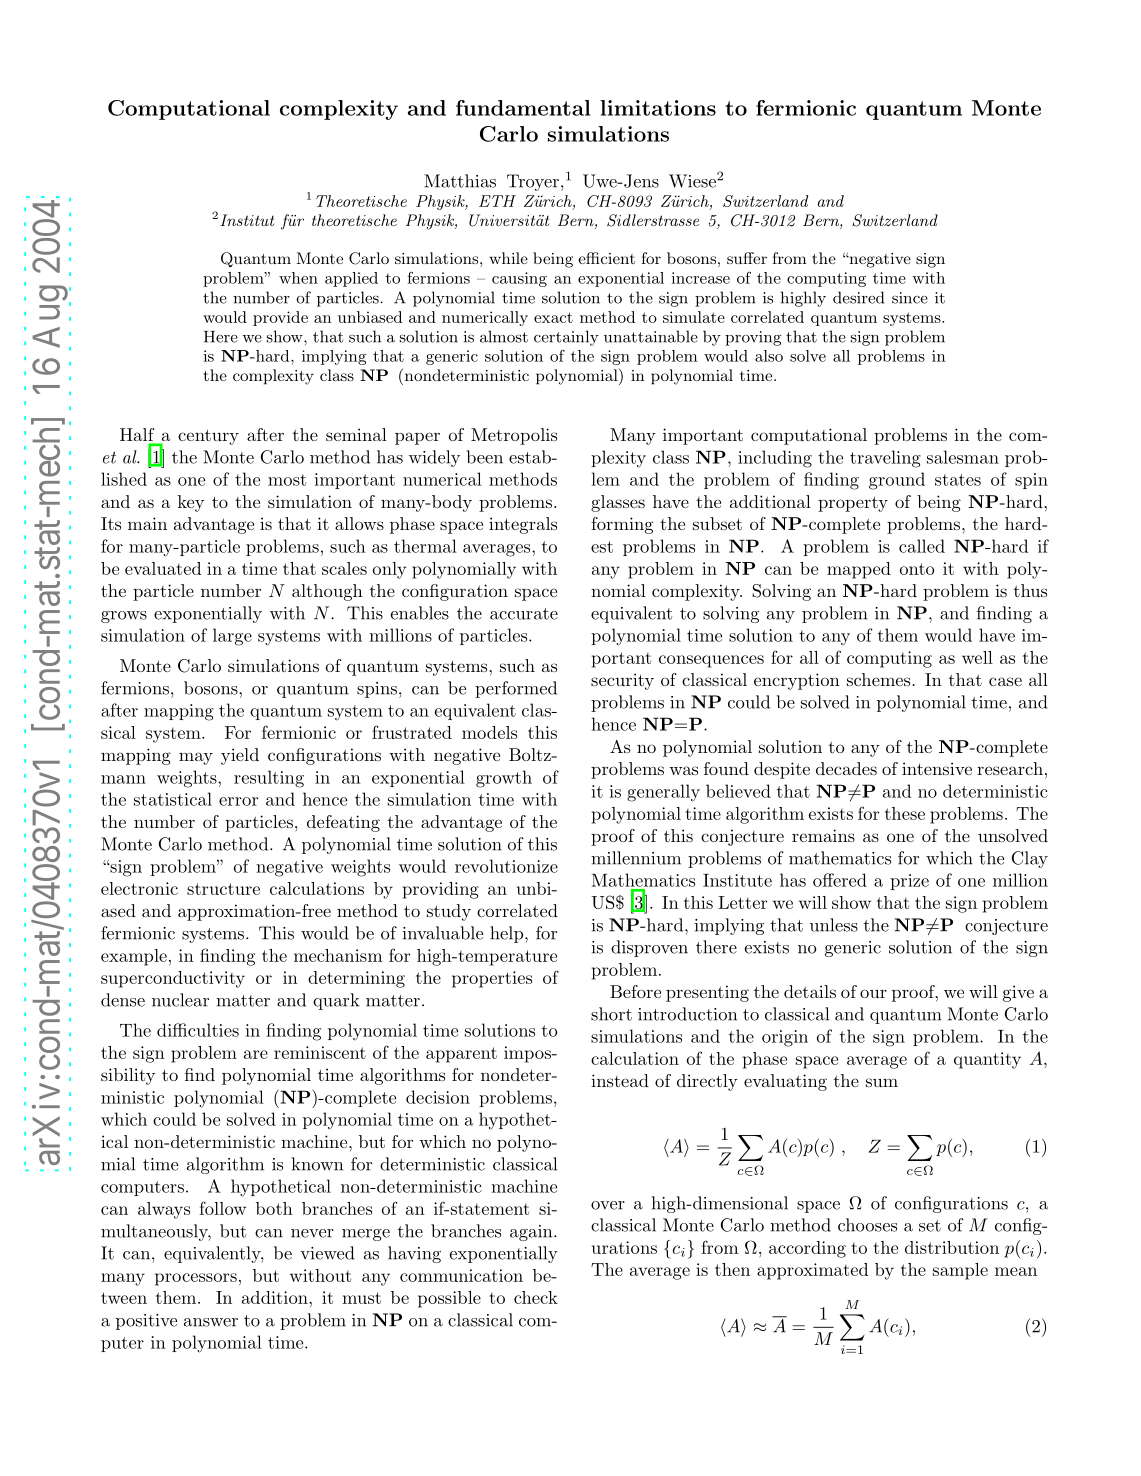  Describe the element at coordinates (523, 108) in the screenshot. I see `fundamental` at that location.
